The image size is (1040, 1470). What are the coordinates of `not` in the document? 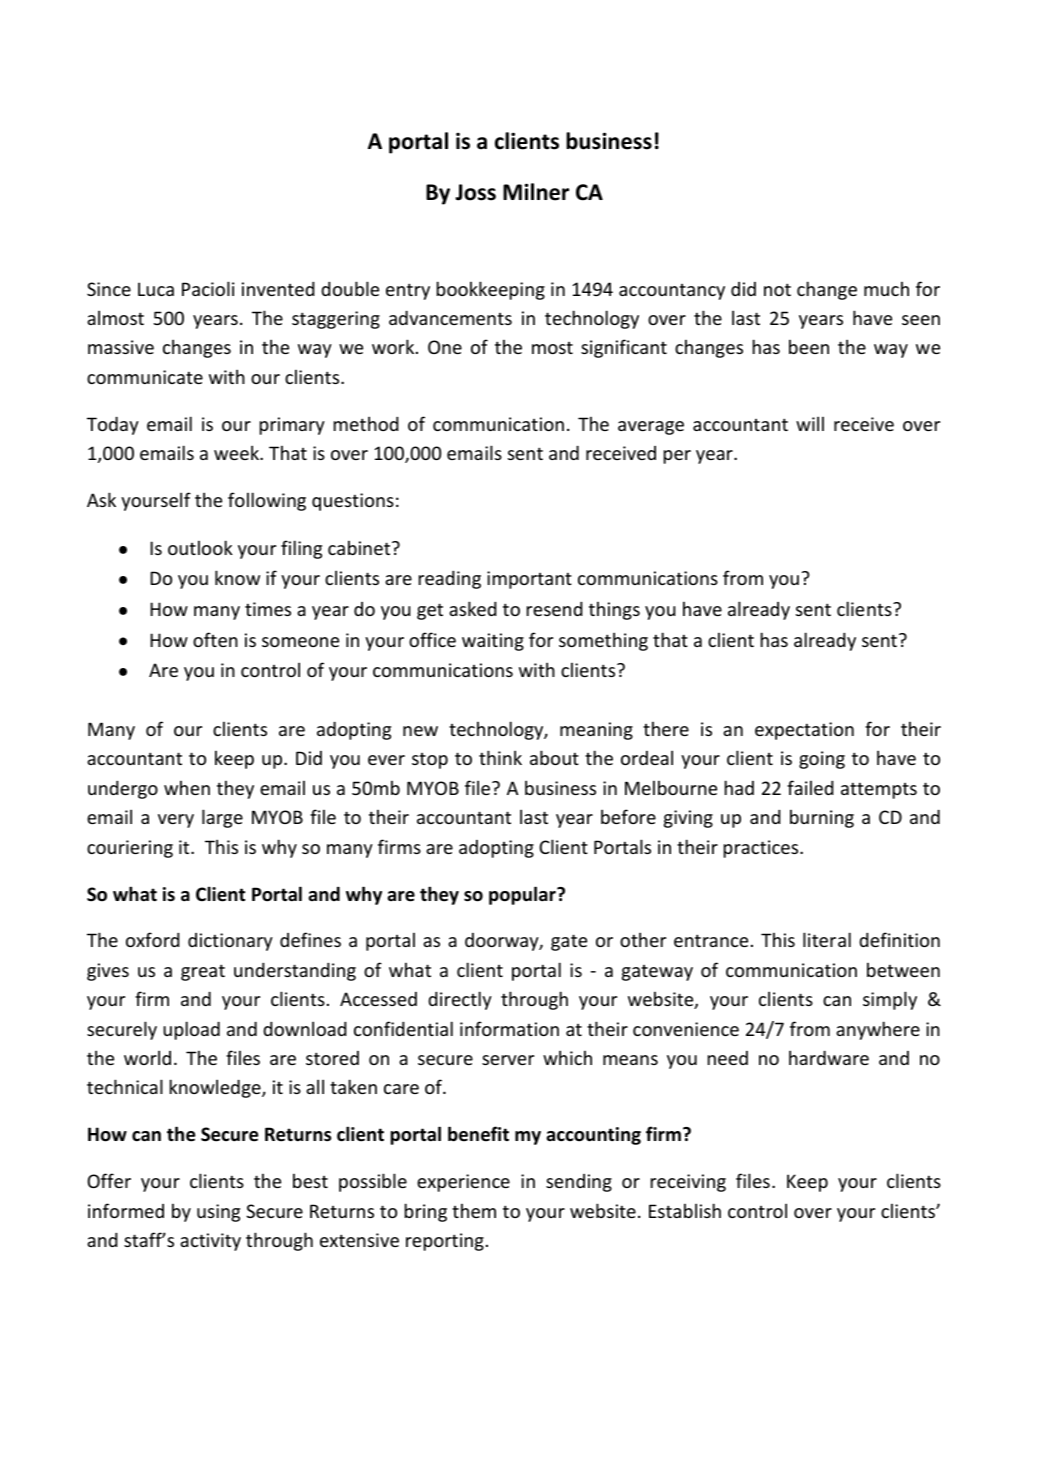 It's located at (777, 289).
